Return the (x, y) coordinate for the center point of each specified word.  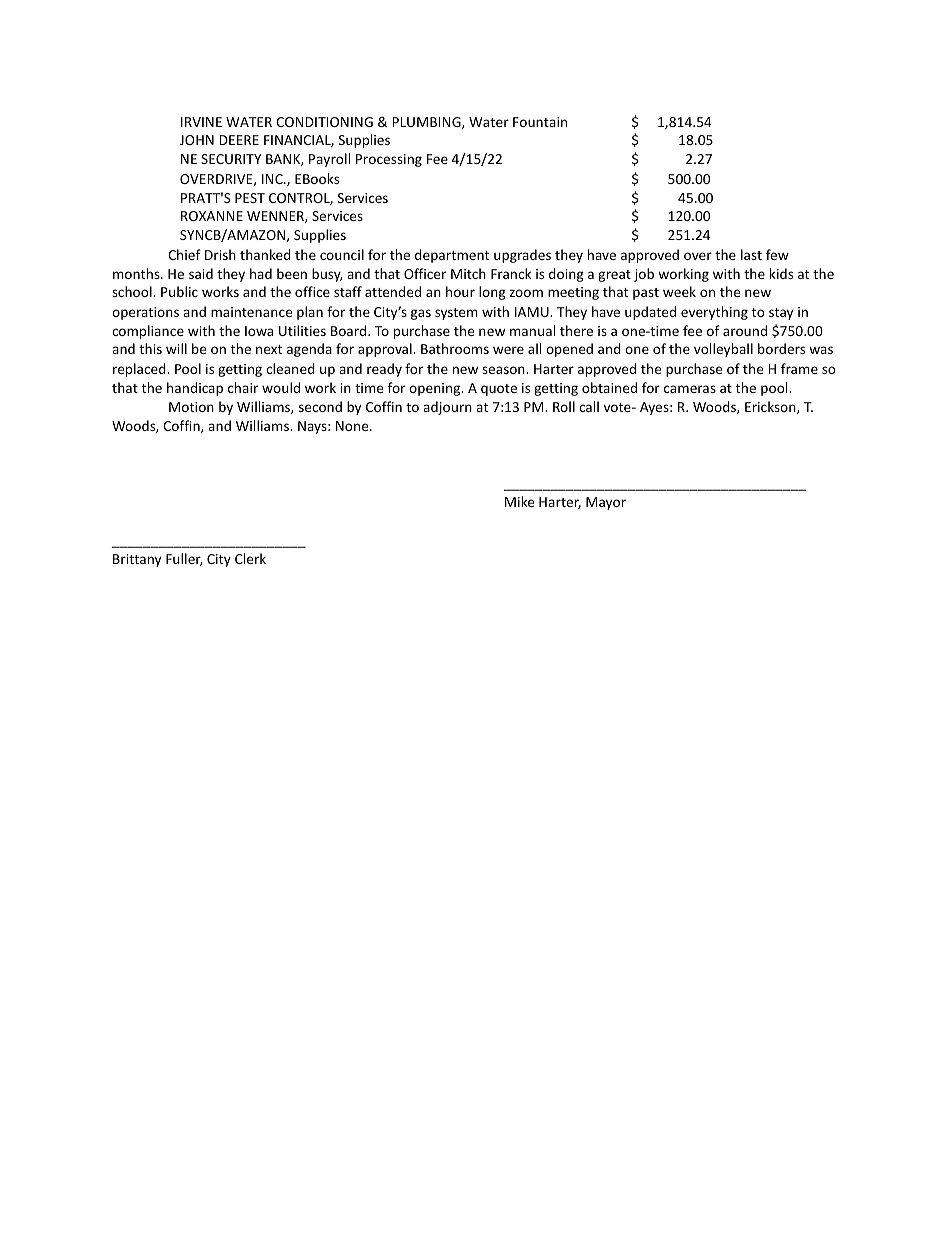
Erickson (771, 407)
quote (499, 390)
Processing (389, 160)
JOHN (197, 140)
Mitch (468, 273)
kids (781, 273)
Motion (191, 407)
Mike (519, 501)
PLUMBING (427, 123)
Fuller (184, 559)
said (201, 273)
